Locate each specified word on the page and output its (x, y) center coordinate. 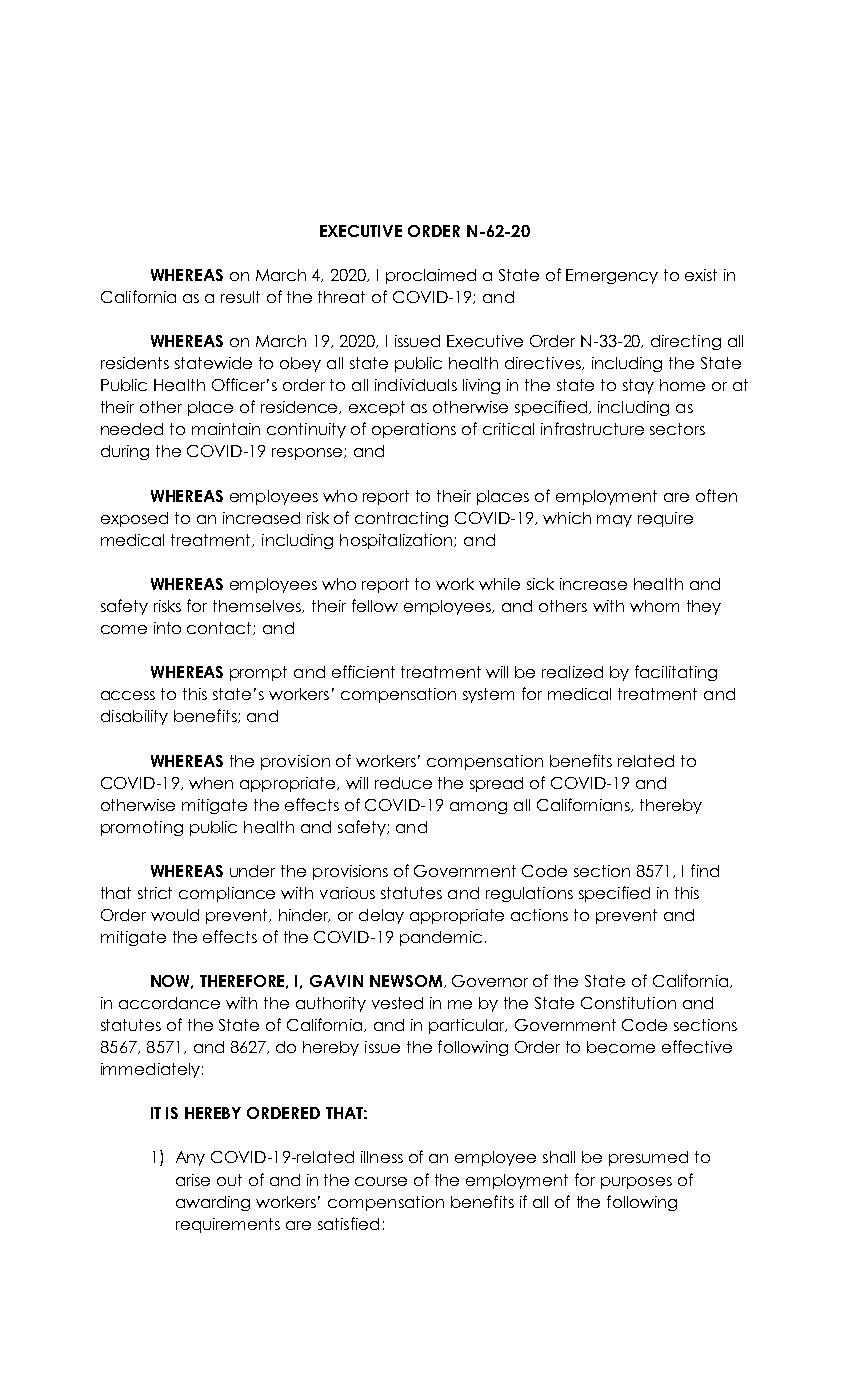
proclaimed (431, 276)
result (240, 297)
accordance (169, 1003)
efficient (363, 671)
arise (193, 1180)
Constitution (628, 1003)
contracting (401, 519)
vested (397, 1003)
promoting (142, 828)
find (705, 870)
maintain (226, 429)
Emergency (612, 276)
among (478, 808)
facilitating (676, 673)
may (614, 521)
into (167, 628)
